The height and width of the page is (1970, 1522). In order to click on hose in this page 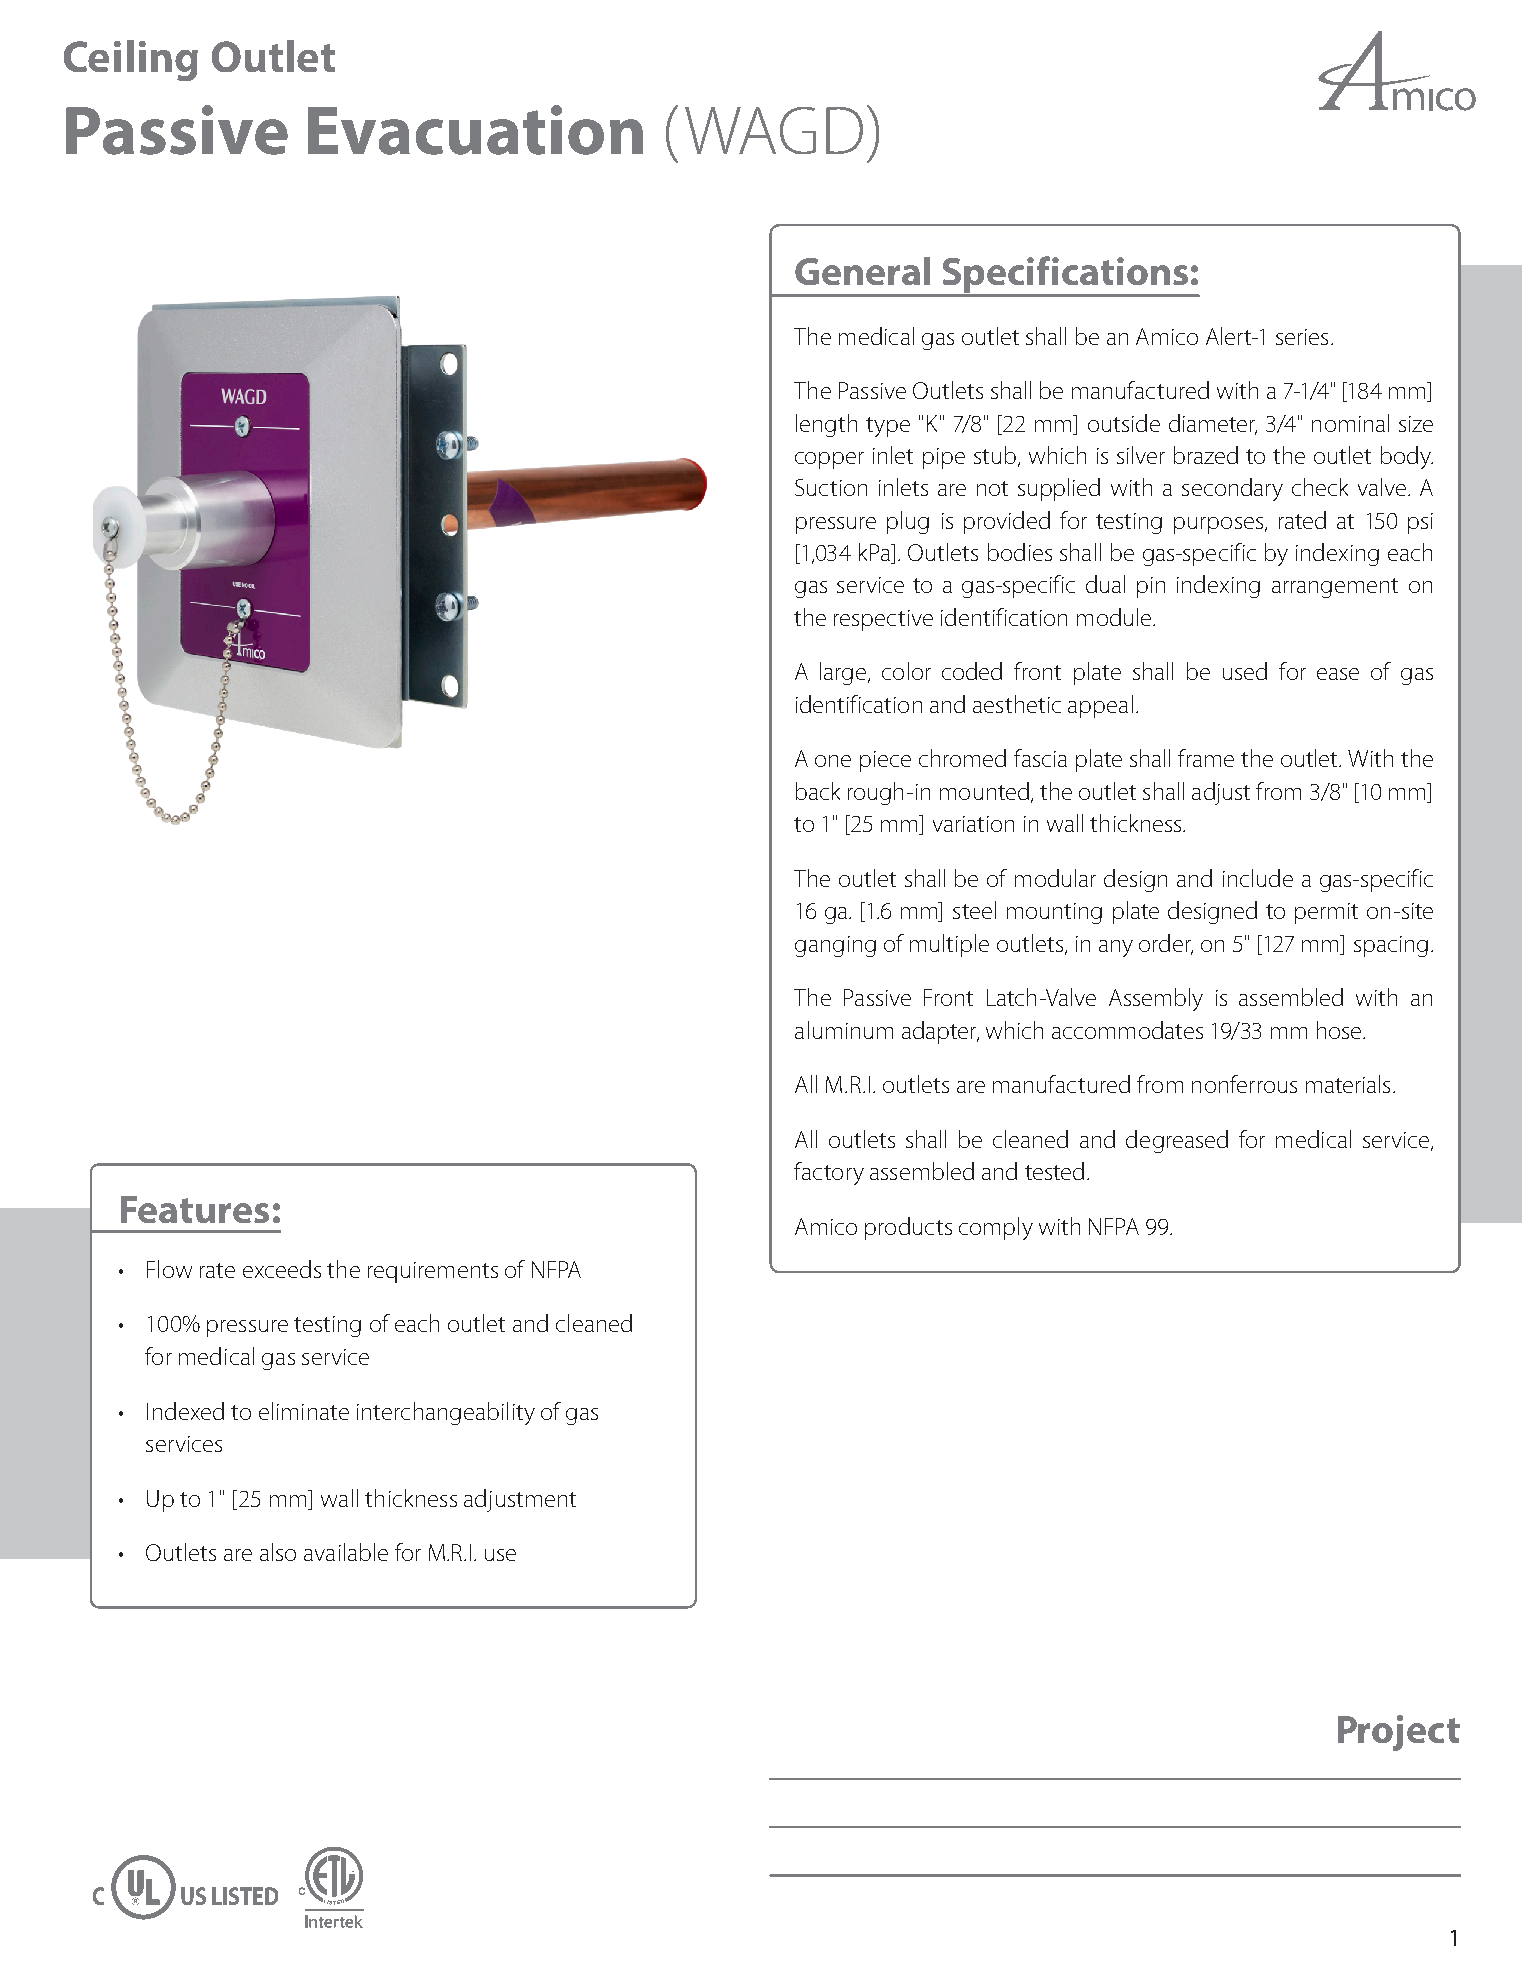, I will do `click(1340, 1030)`.
